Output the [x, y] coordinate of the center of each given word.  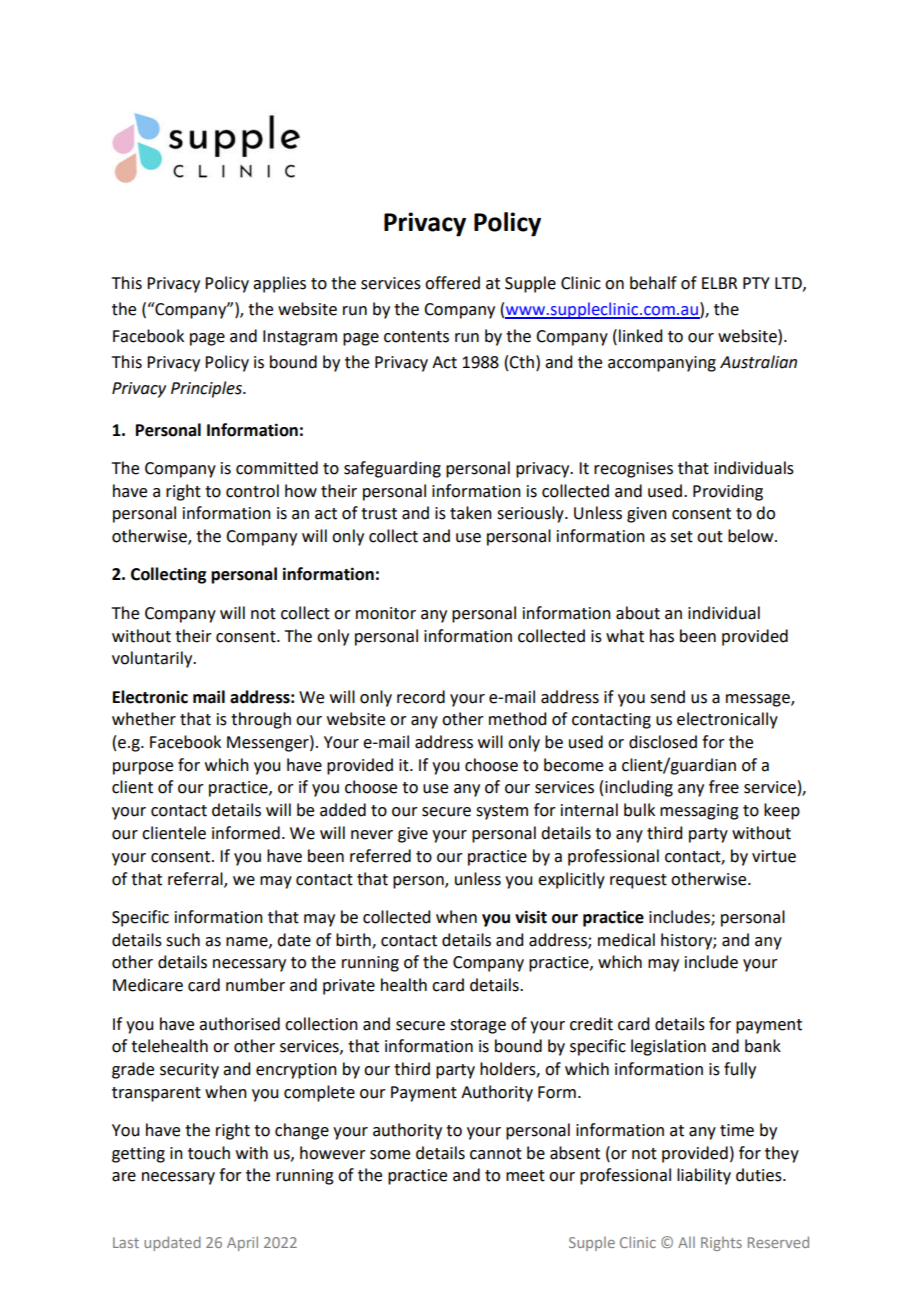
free [724, 787]
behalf [653, 283]
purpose [143, 768]
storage [478, 1026]
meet [525, 1176]
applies [279, 284]
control [252, 491]
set [681, 537]
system [502, 812]
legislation [668, 1047]
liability [704, 1176]
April [242, 1243]
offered [452, 283]
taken [471, 513]
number [255, 985]
